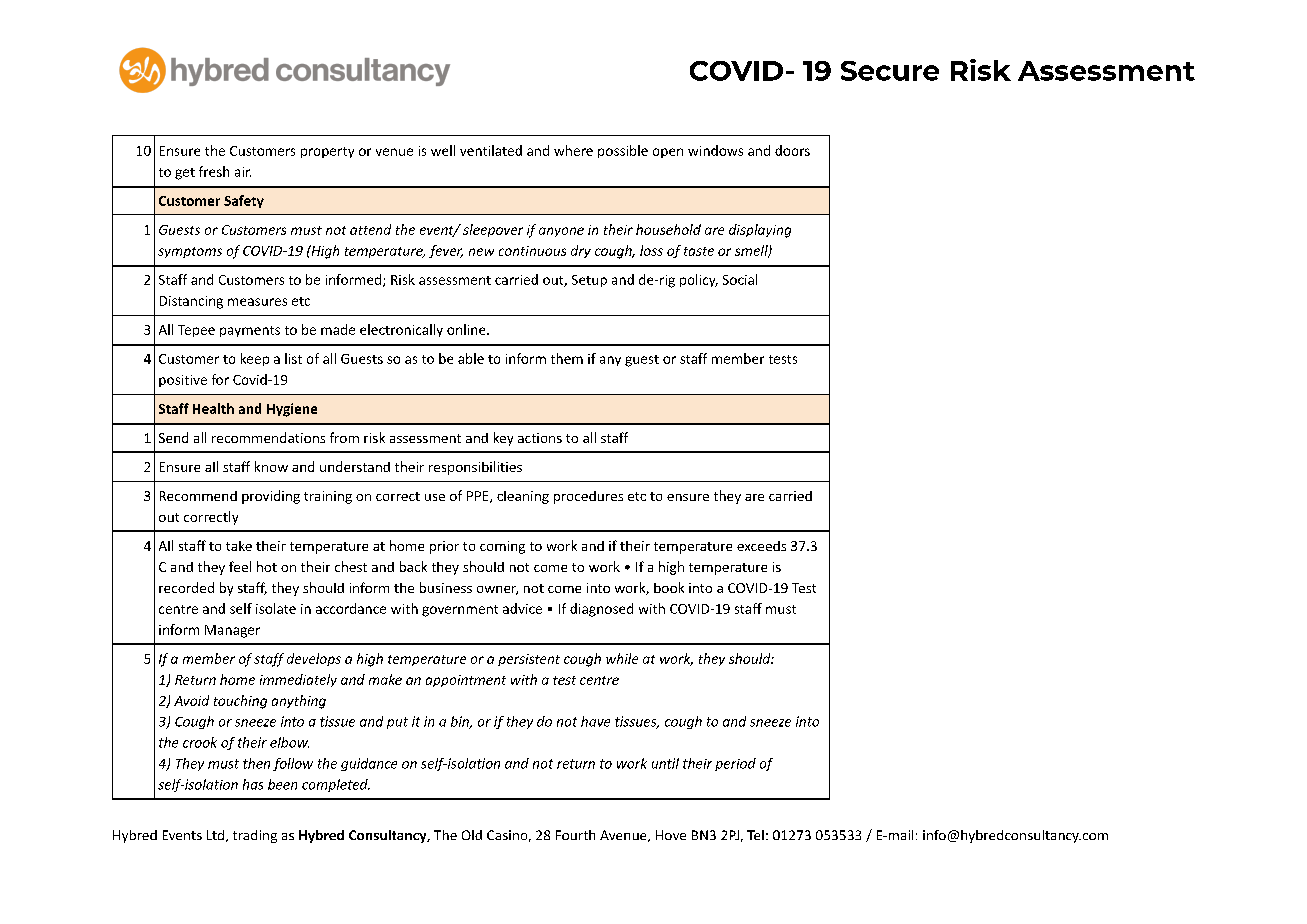 The width and height of the document is (1307, 924). What do you see at coordinates (761, 546) in the document?
I see `exceeds` at bounding box center [761, 546].
